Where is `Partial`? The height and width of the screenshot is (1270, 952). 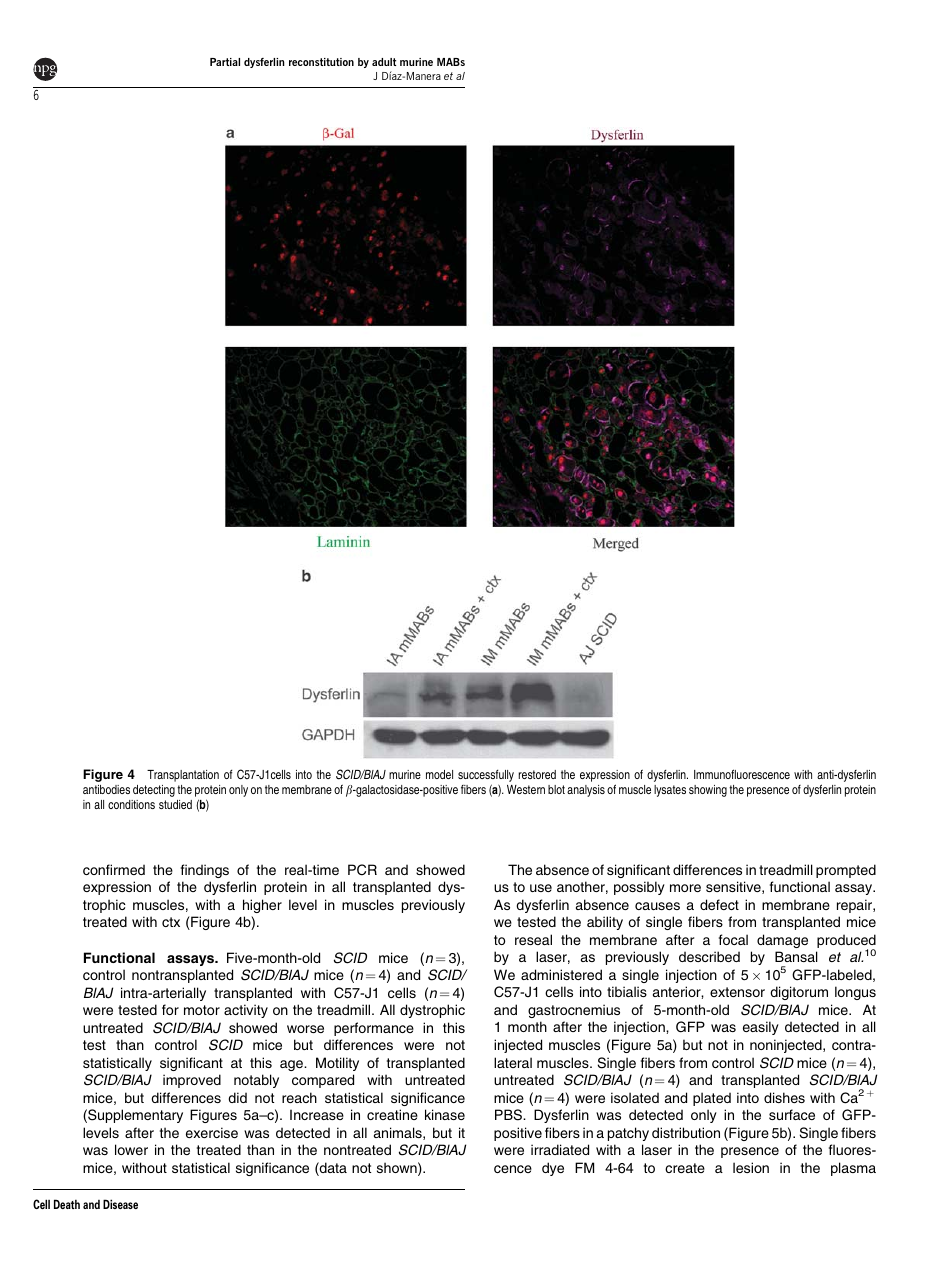 Partial is located at coordinates (225, 62).
